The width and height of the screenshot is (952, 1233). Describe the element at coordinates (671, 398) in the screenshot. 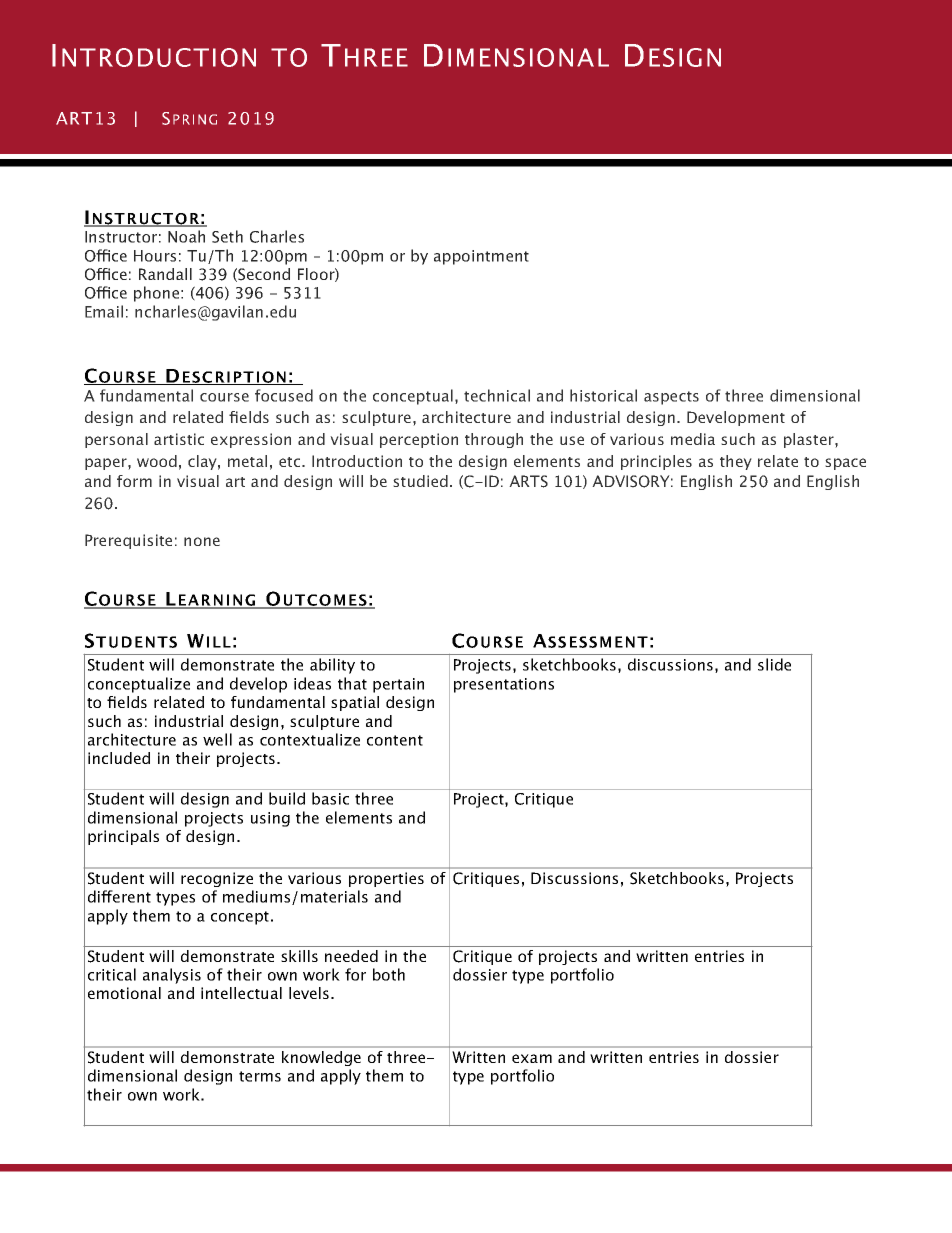

I see `aspects` at that location.
